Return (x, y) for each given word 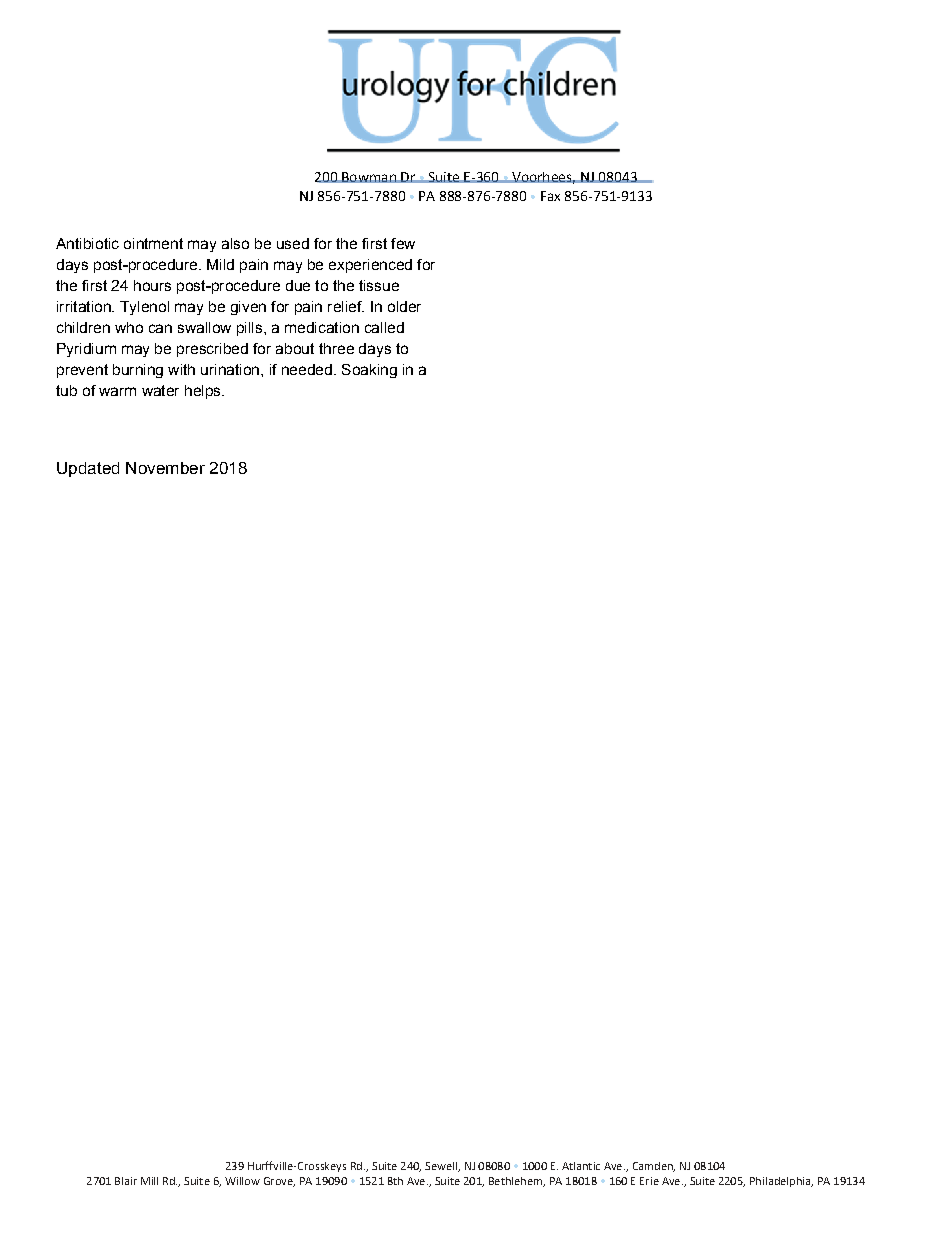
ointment (153, 243)
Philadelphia (781, 1182)
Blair (126, 1181)
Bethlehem (517, 1182)
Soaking (369, 371)
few (403, 243)
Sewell (442, 1167)
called (384, 327)
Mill (149, 1181)
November (165, 468)
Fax (550, 196)
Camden (654, 1167)
